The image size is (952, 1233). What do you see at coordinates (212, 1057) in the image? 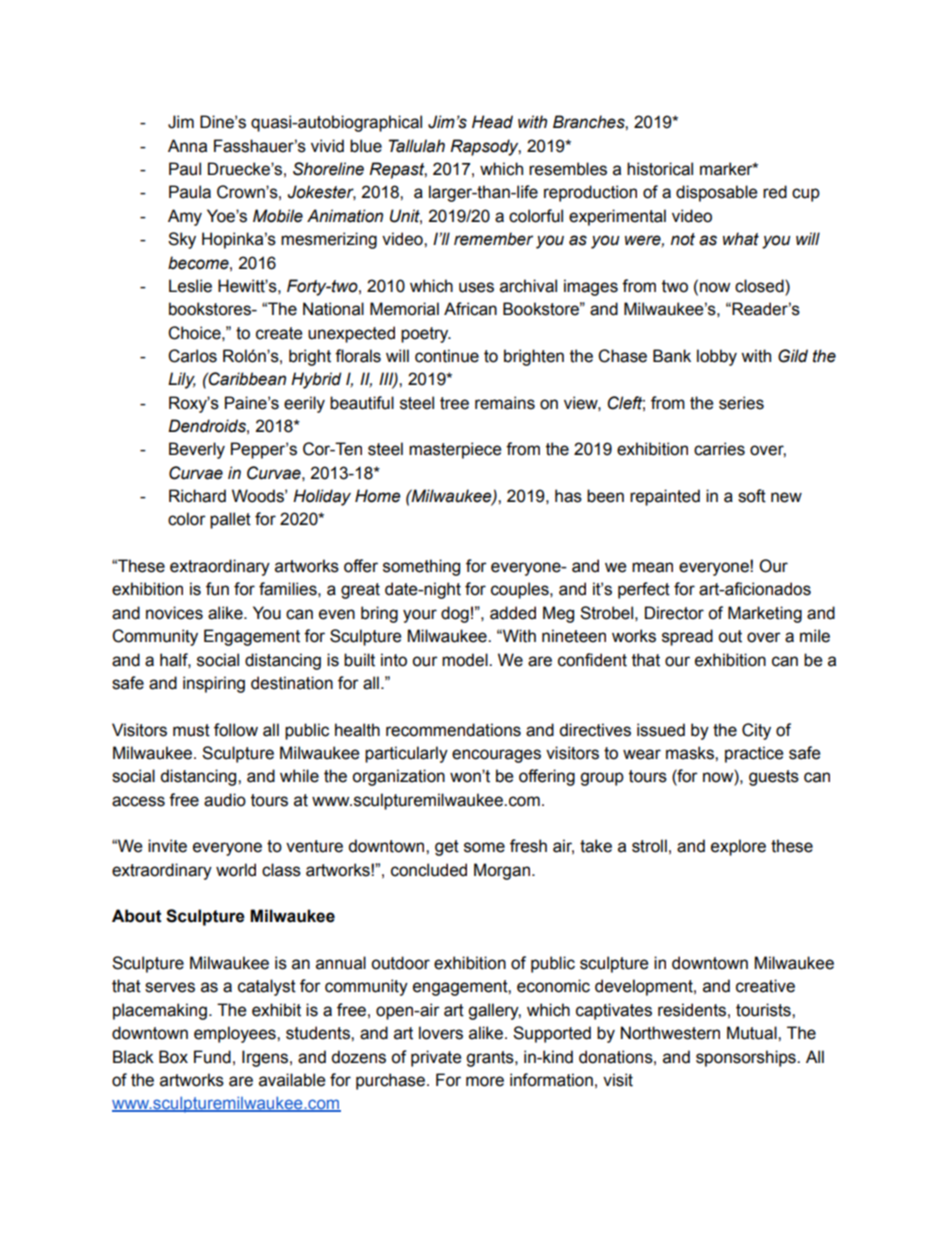
I see `Fund` at bounding box center [212, 1057].
